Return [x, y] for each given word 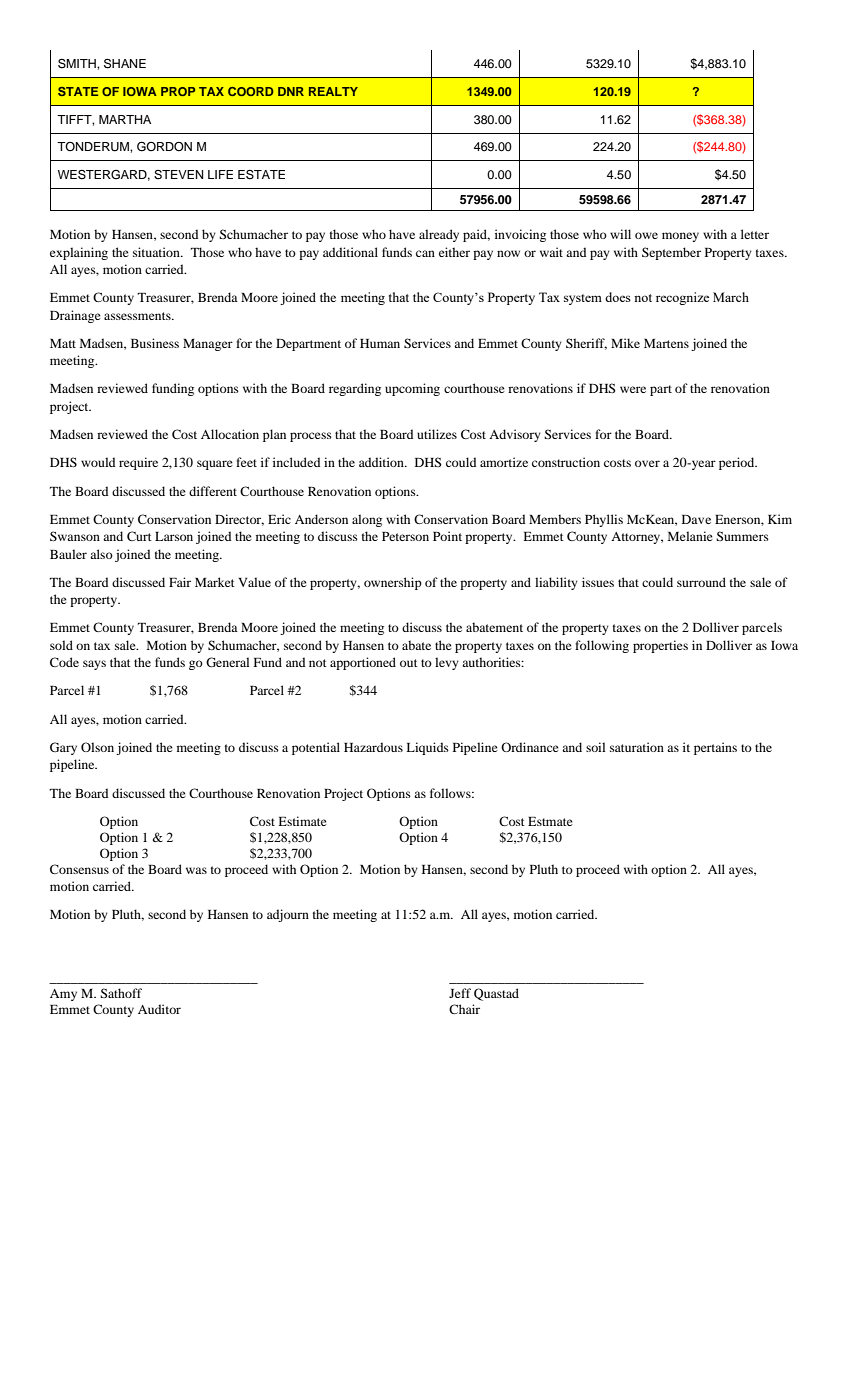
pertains [715, 748]
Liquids [427, 748]
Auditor [159, 1009]
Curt [139, 536]
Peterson [405, 536]
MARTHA [125, 119]
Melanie [690, 536]
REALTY [333, 91]
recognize [682, 298]
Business [155, 343]
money [680, 237]
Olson [97, 747]
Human [380, 343]
